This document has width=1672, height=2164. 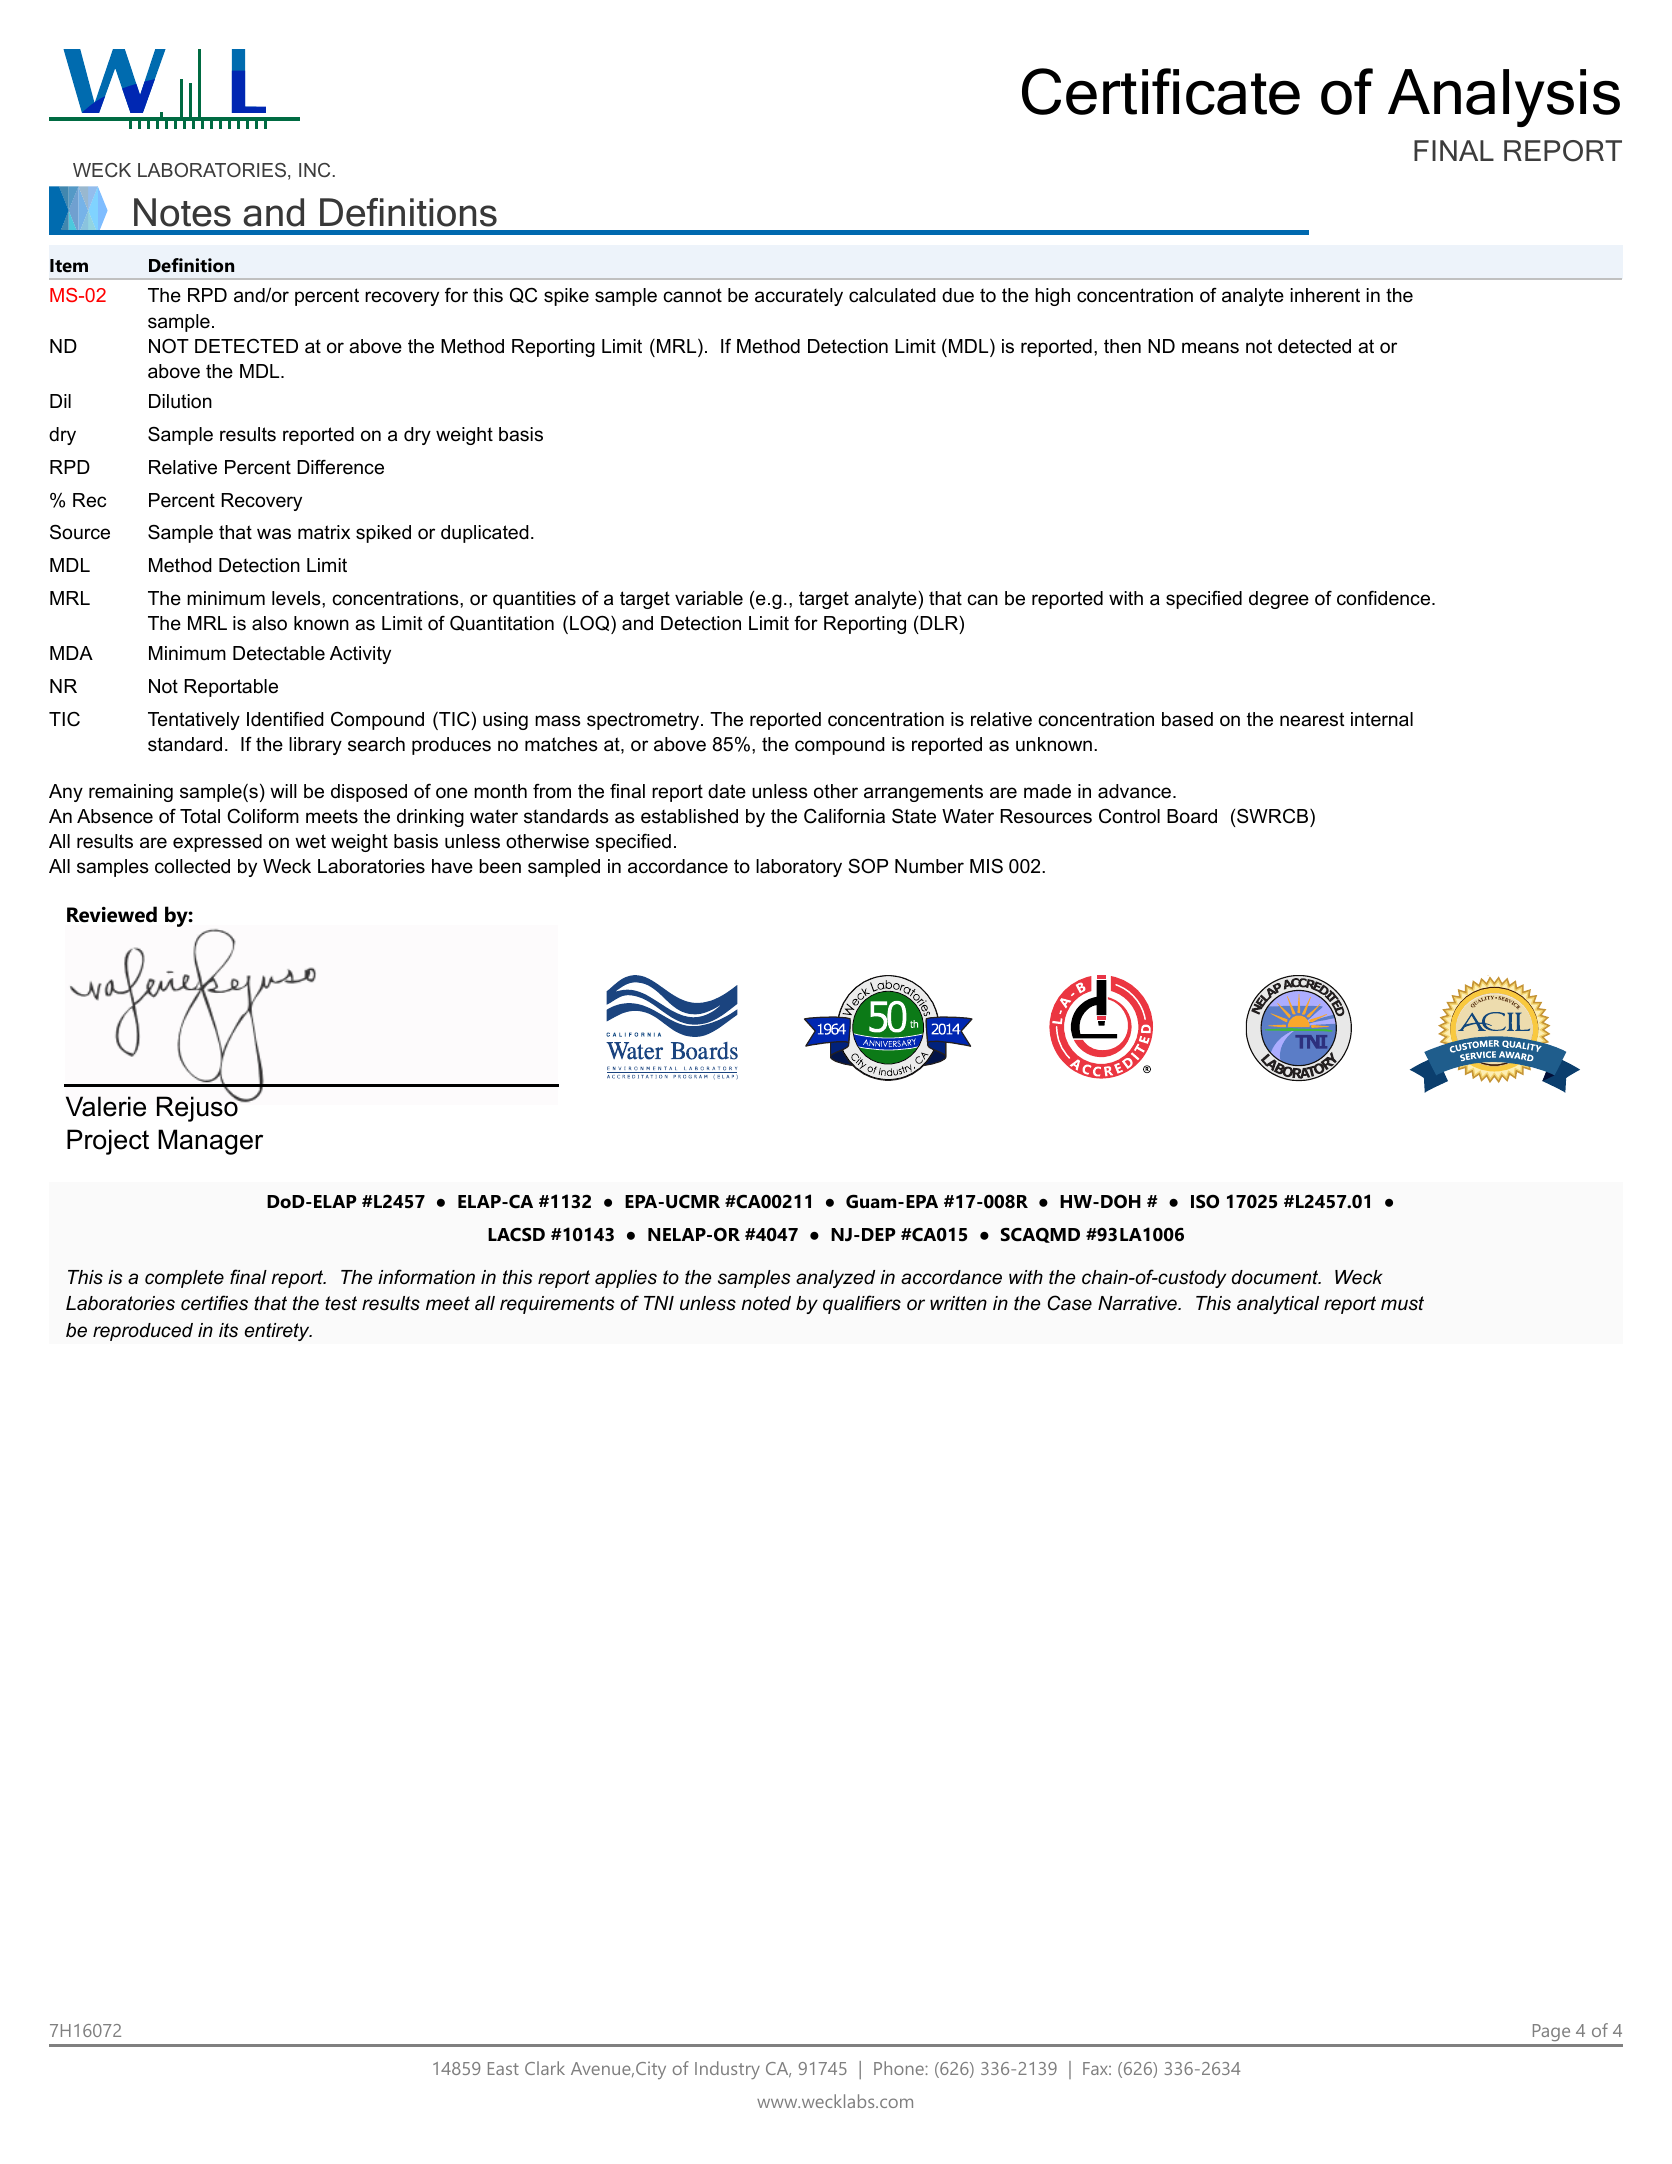 I want to click on Industry, so click(x=727, y=2070).
